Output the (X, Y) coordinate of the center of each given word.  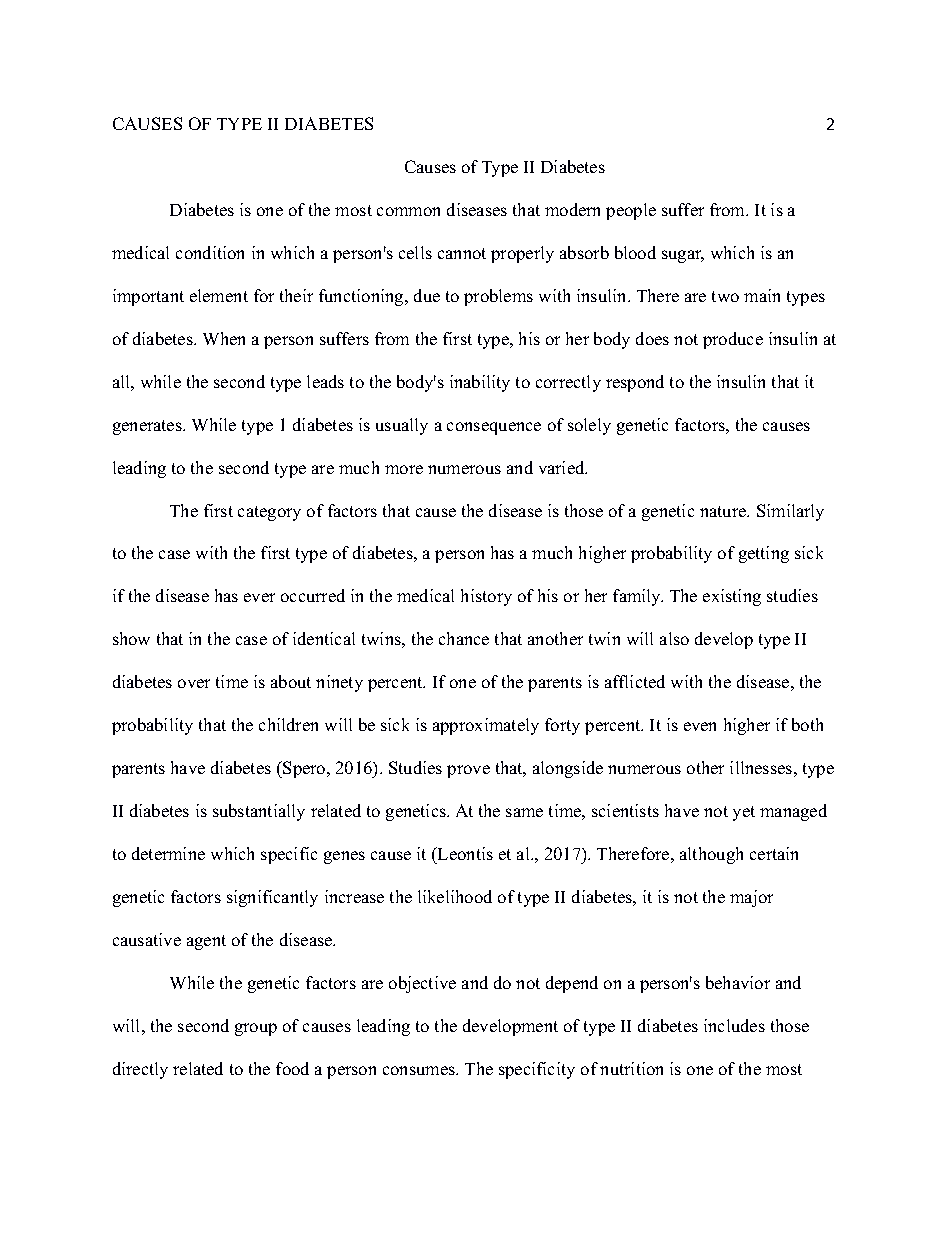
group (256, 1029)
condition (210, 252)
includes (734, 1025)
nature (724, 511)
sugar (683, 256)
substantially (259, 812)
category (269, 513)
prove (468, 771)
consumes (420, 1070)
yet (744, 813)
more (404, 469)
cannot (462, 253)
